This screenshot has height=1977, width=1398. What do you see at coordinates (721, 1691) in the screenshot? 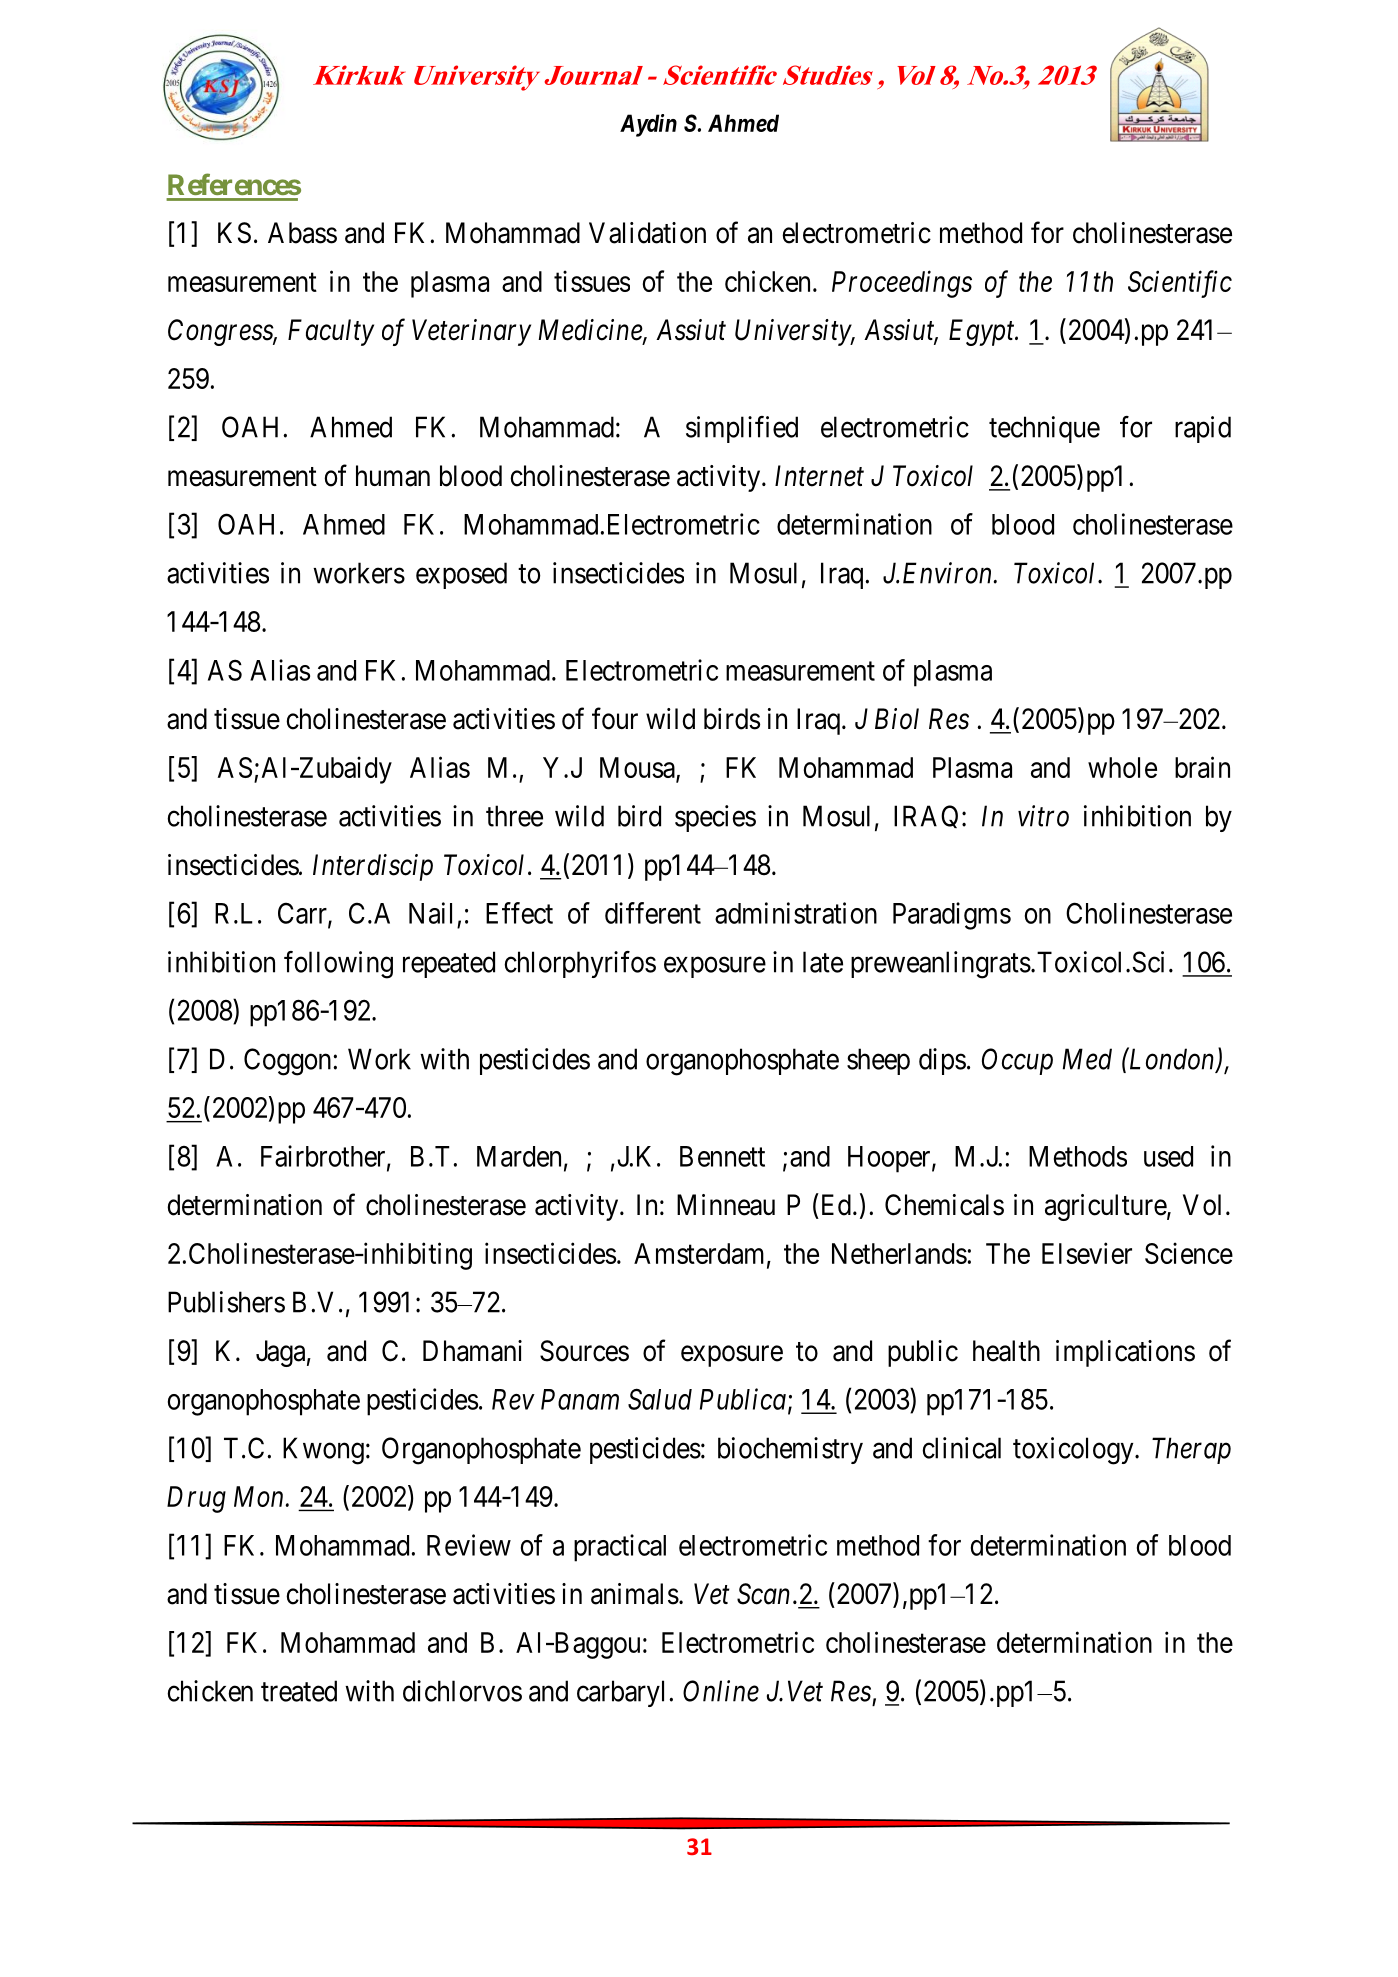
I see `Online` at bounding box center [721, 1691].
